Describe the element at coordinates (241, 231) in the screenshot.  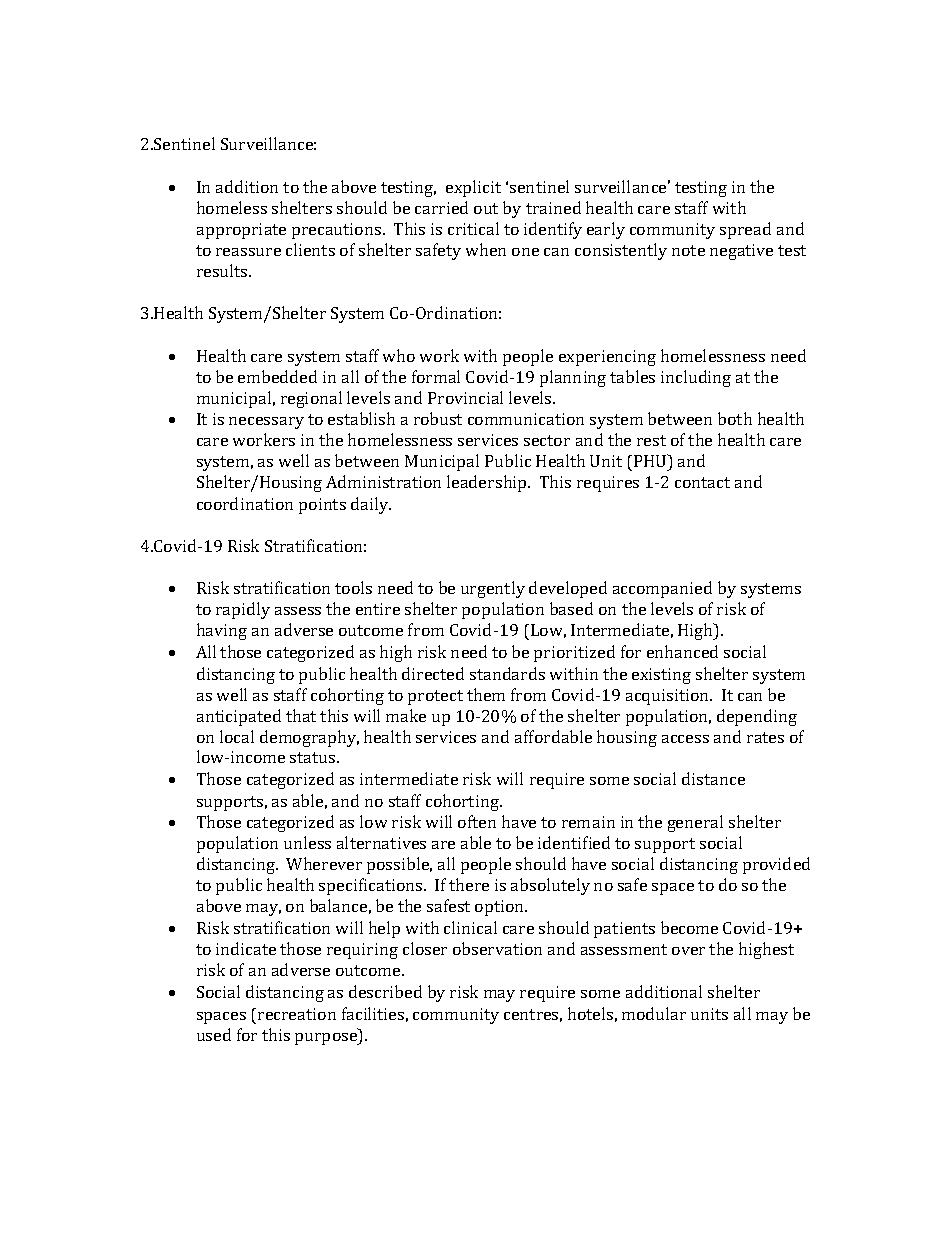
I see `appropriate` at that location.
